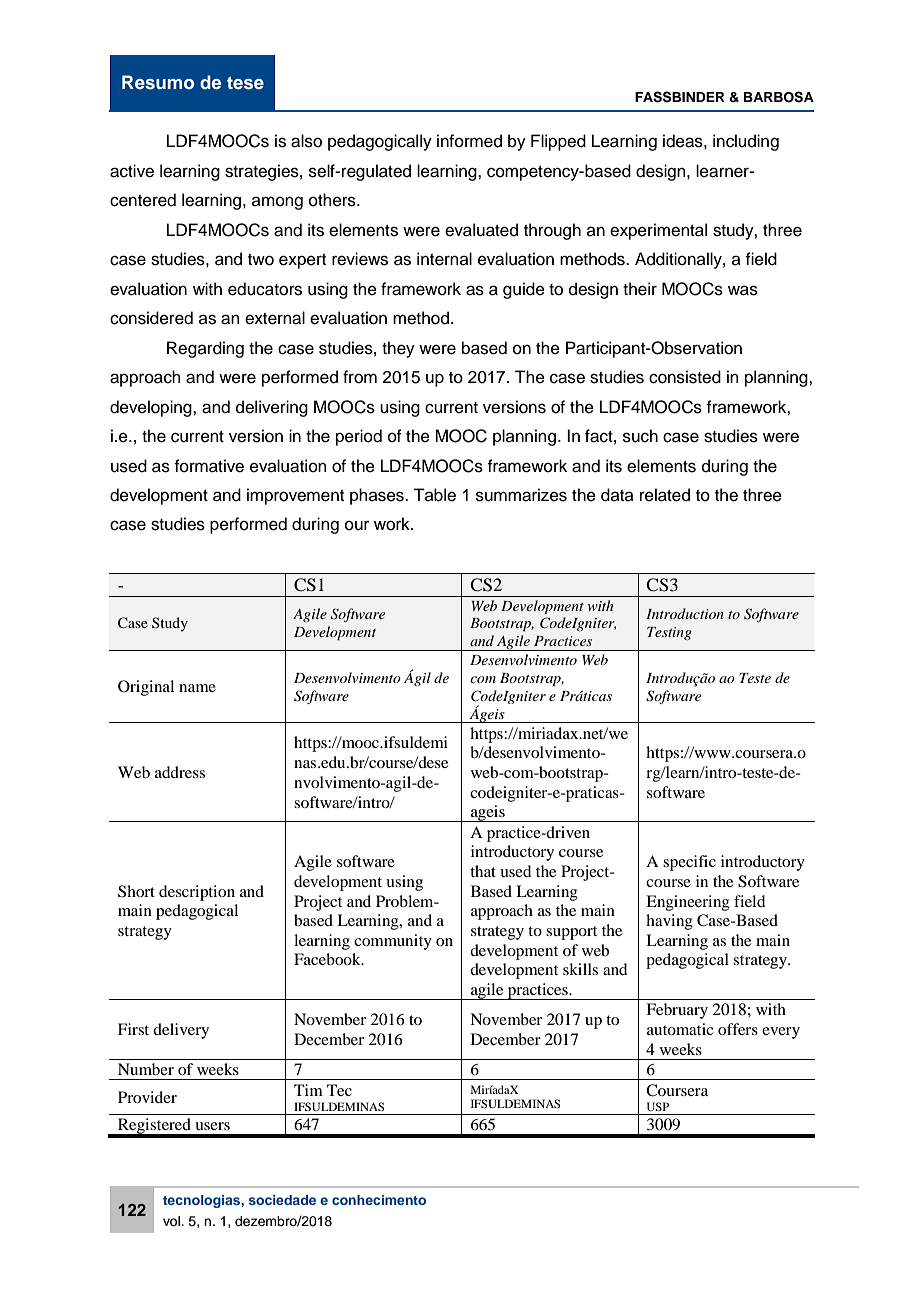 The height and width of the screenshot is (1308, 924). I want to click on Tim, so click(308, 1090).
